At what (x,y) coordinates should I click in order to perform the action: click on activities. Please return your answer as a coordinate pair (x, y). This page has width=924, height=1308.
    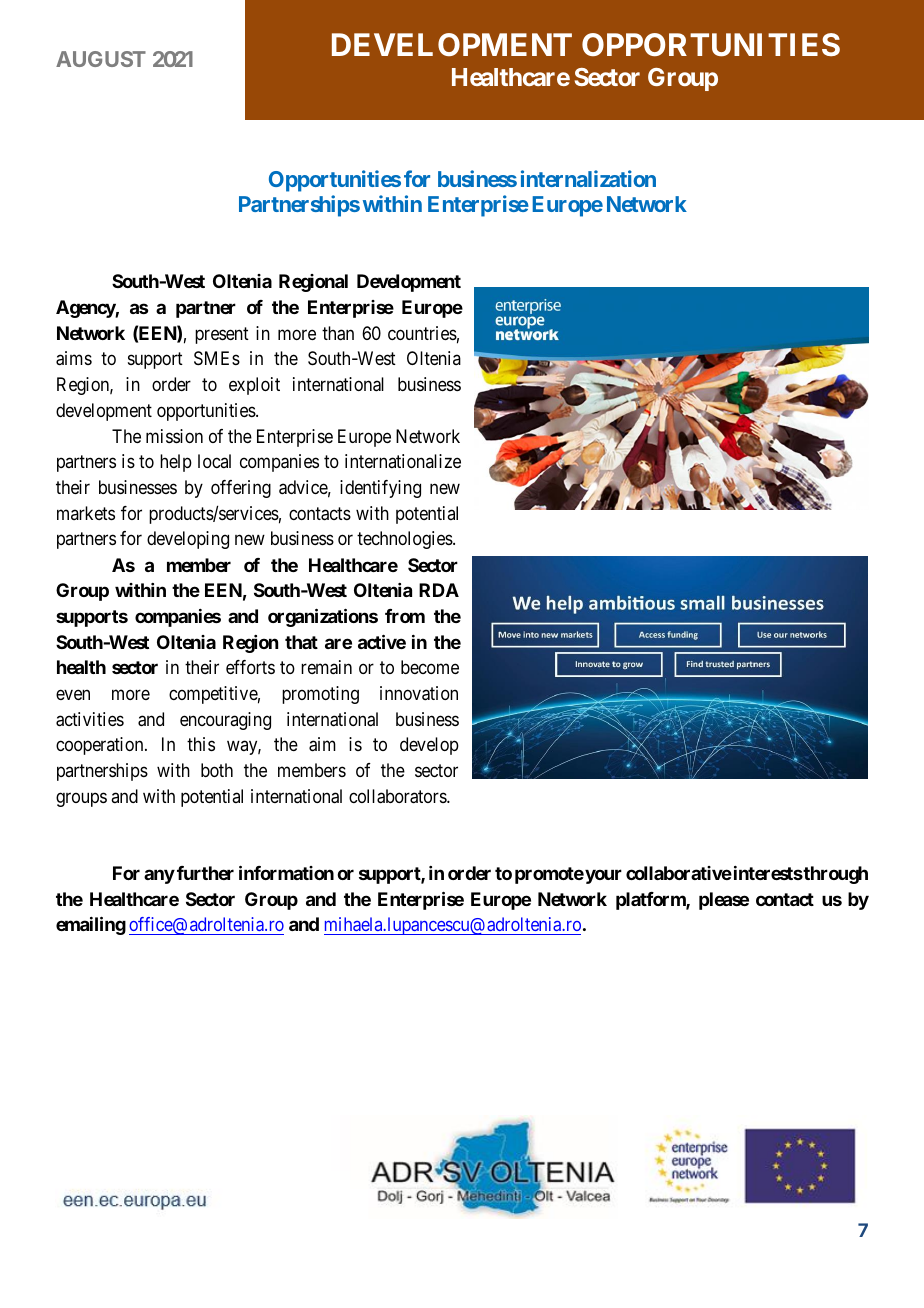
    Looking at the image, I should click on (90, 719).
